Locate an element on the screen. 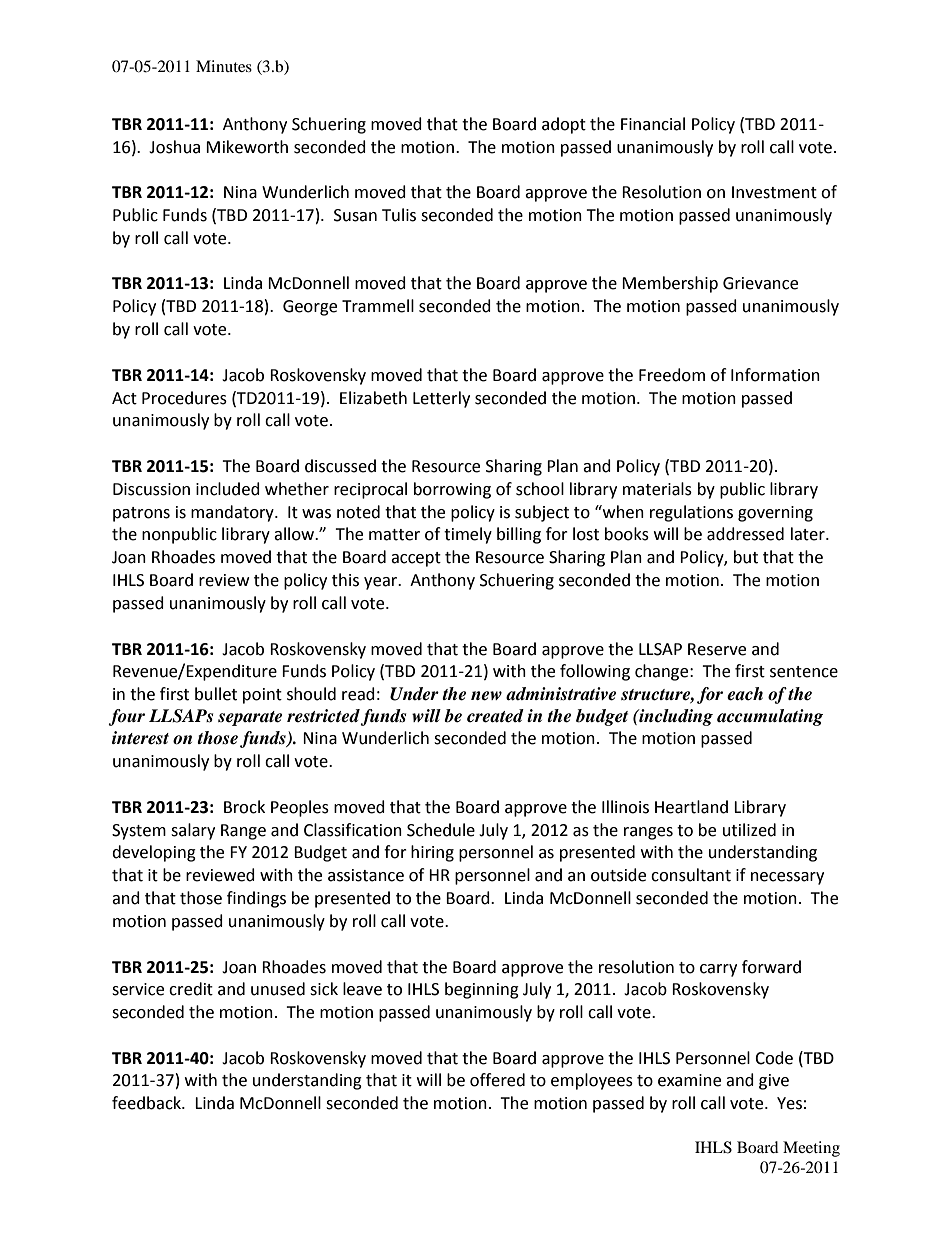 The width and height of the screenshot is (952, 1233). Minutes is located at coordinates (224, 66).
